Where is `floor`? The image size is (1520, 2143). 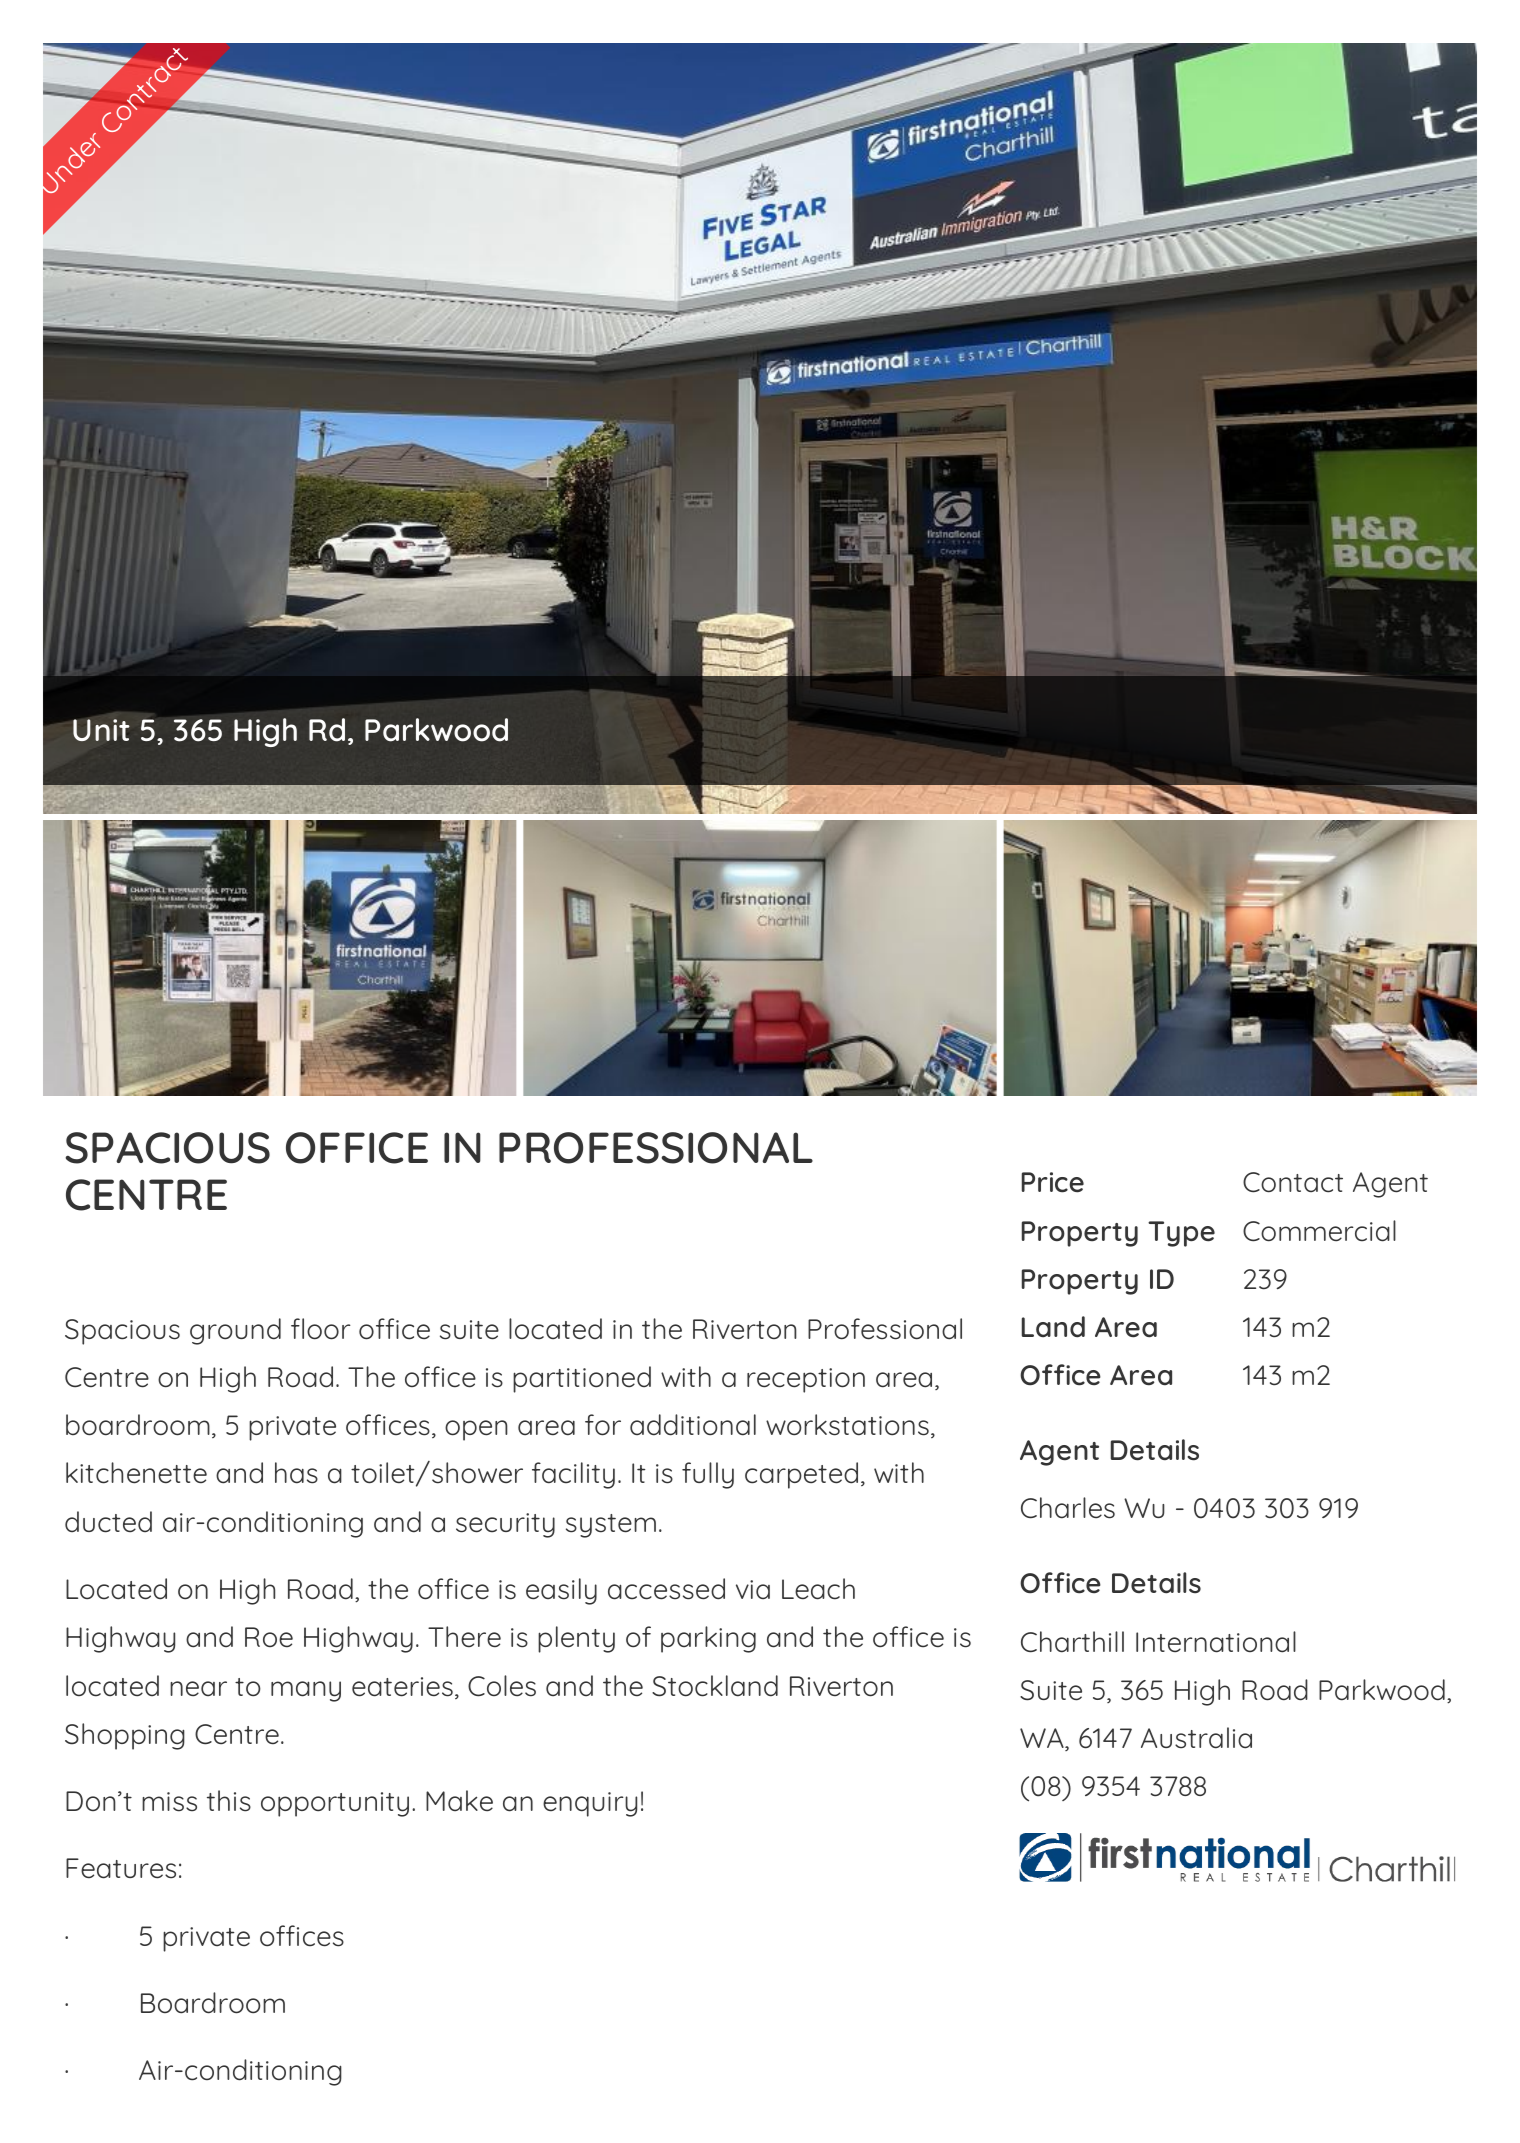
floor is located at coordinates (321, 1329).
